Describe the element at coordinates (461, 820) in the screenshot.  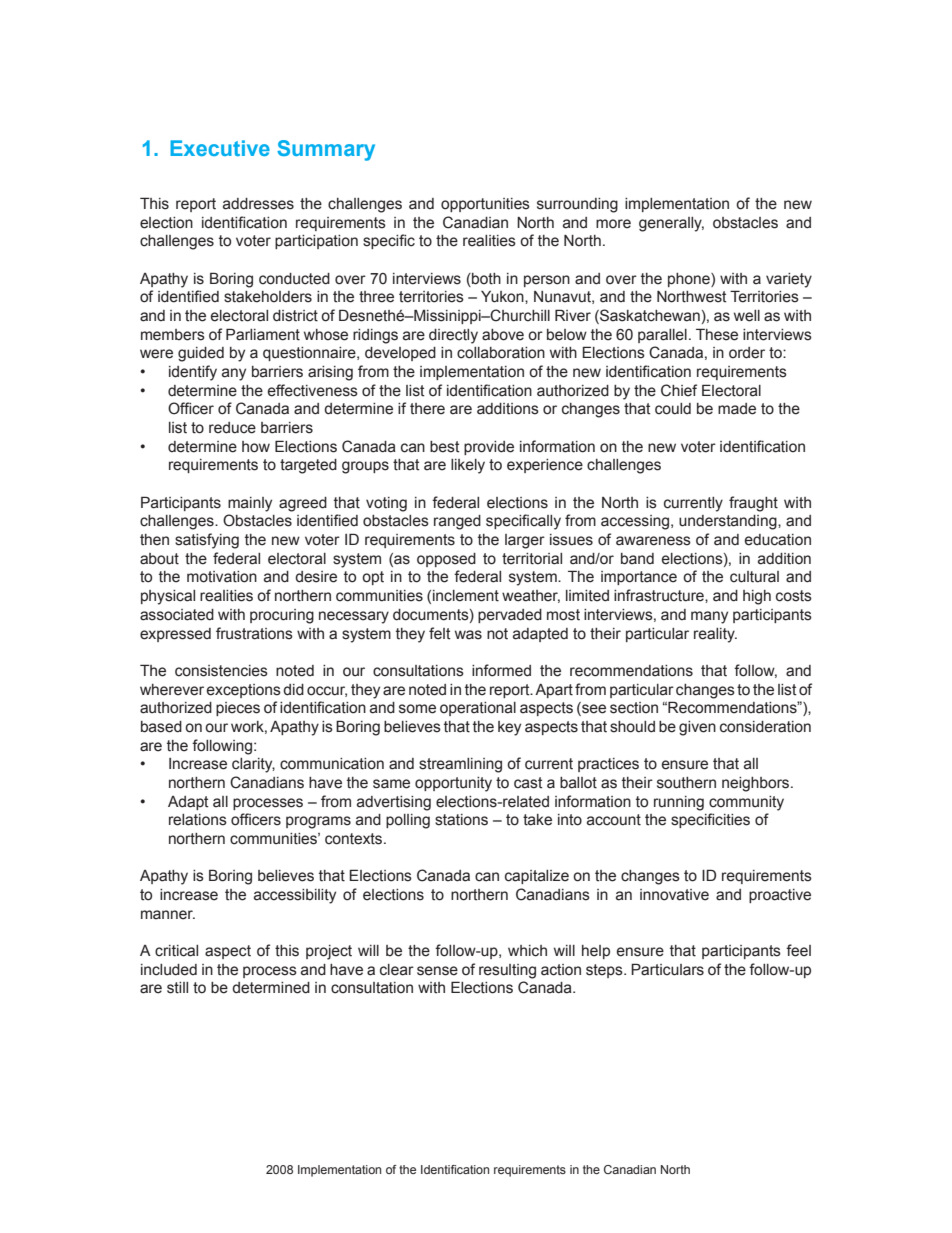
I see `stations` at that location.
